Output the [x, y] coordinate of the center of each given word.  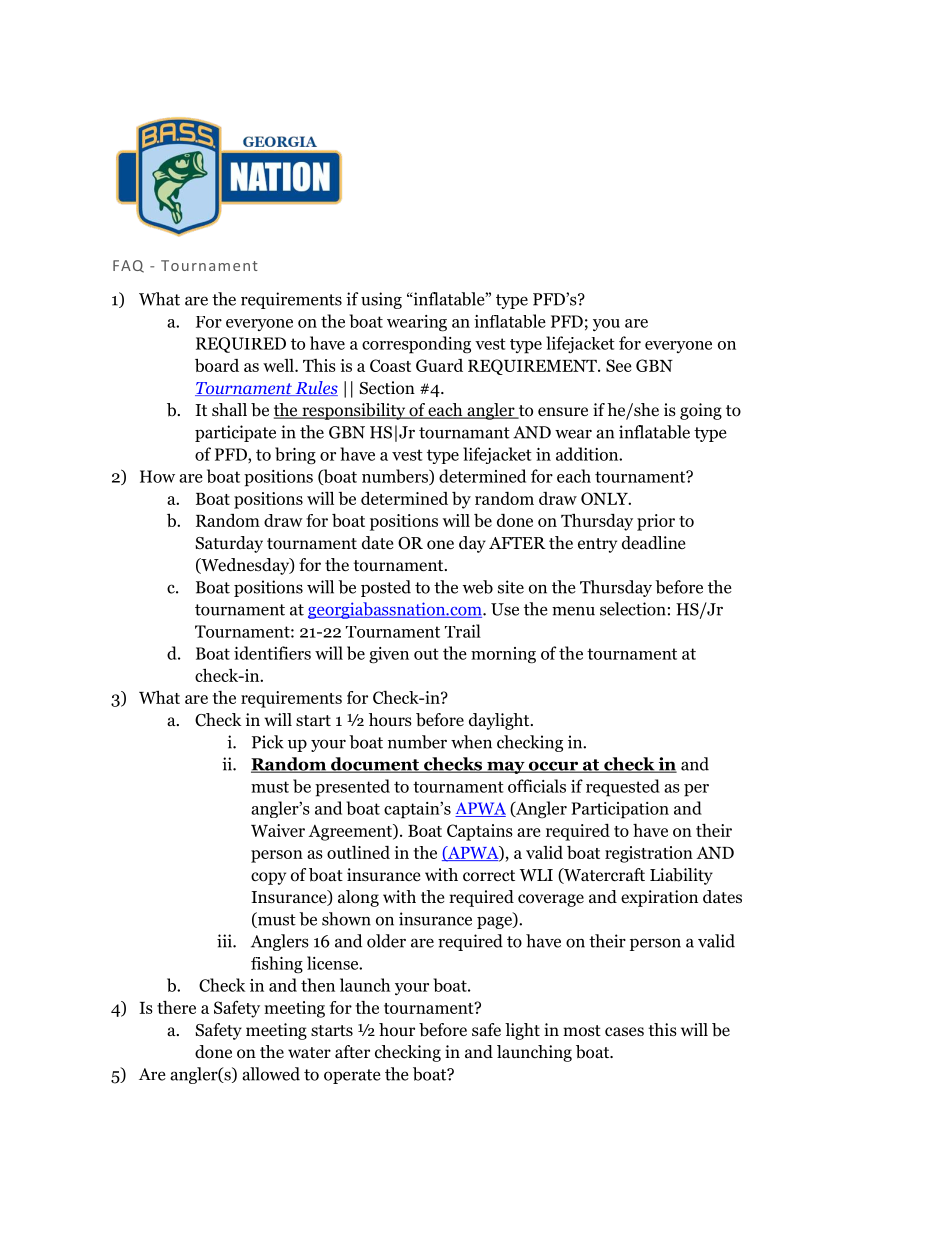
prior [656, 522]
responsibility [354, 411]
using [381, 300]
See [619, 365]
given [389, 655]
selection [633, 609]
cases [624, 1031]
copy [268, 878]
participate [235, 433]
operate [352, 1076]
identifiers [272, 653]
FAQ [128, 266]
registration [649, 854]
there [176, 1007]
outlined [358, 852]
